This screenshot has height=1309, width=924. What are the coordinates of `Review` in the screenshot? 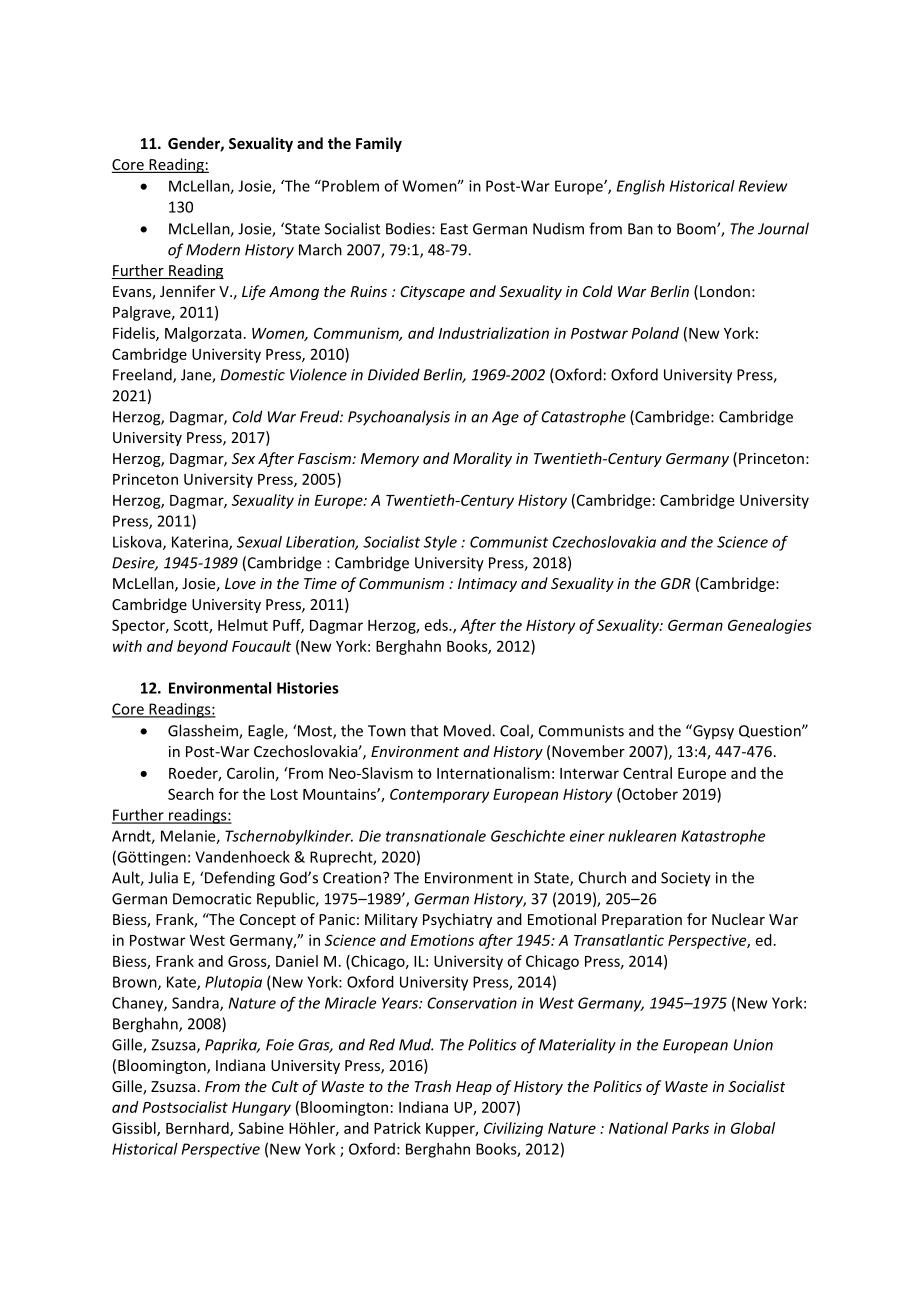 It's located at (763, 186).
